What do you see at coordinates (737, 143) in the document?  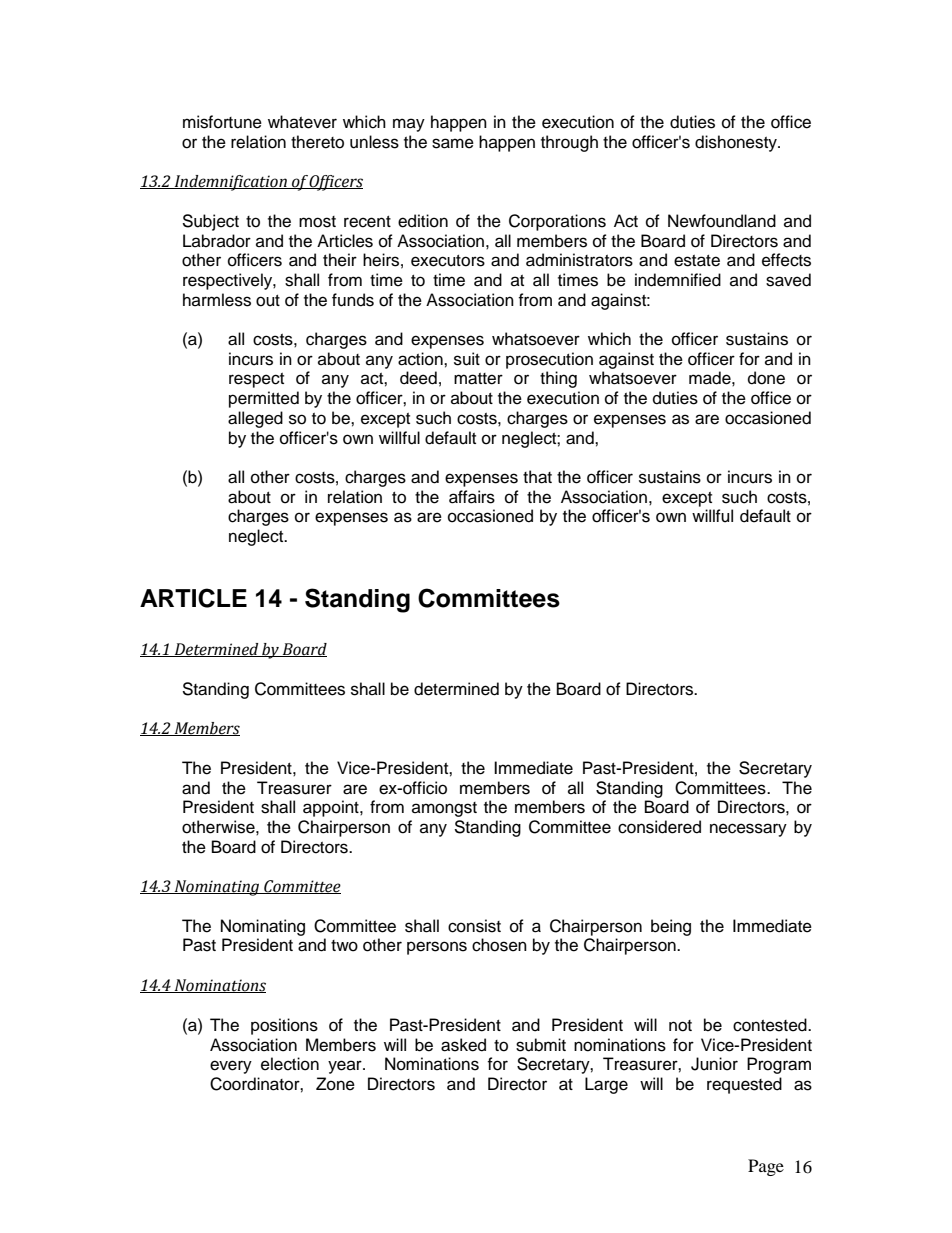 I see `dishonesty` at bounding box center [737, 143].
